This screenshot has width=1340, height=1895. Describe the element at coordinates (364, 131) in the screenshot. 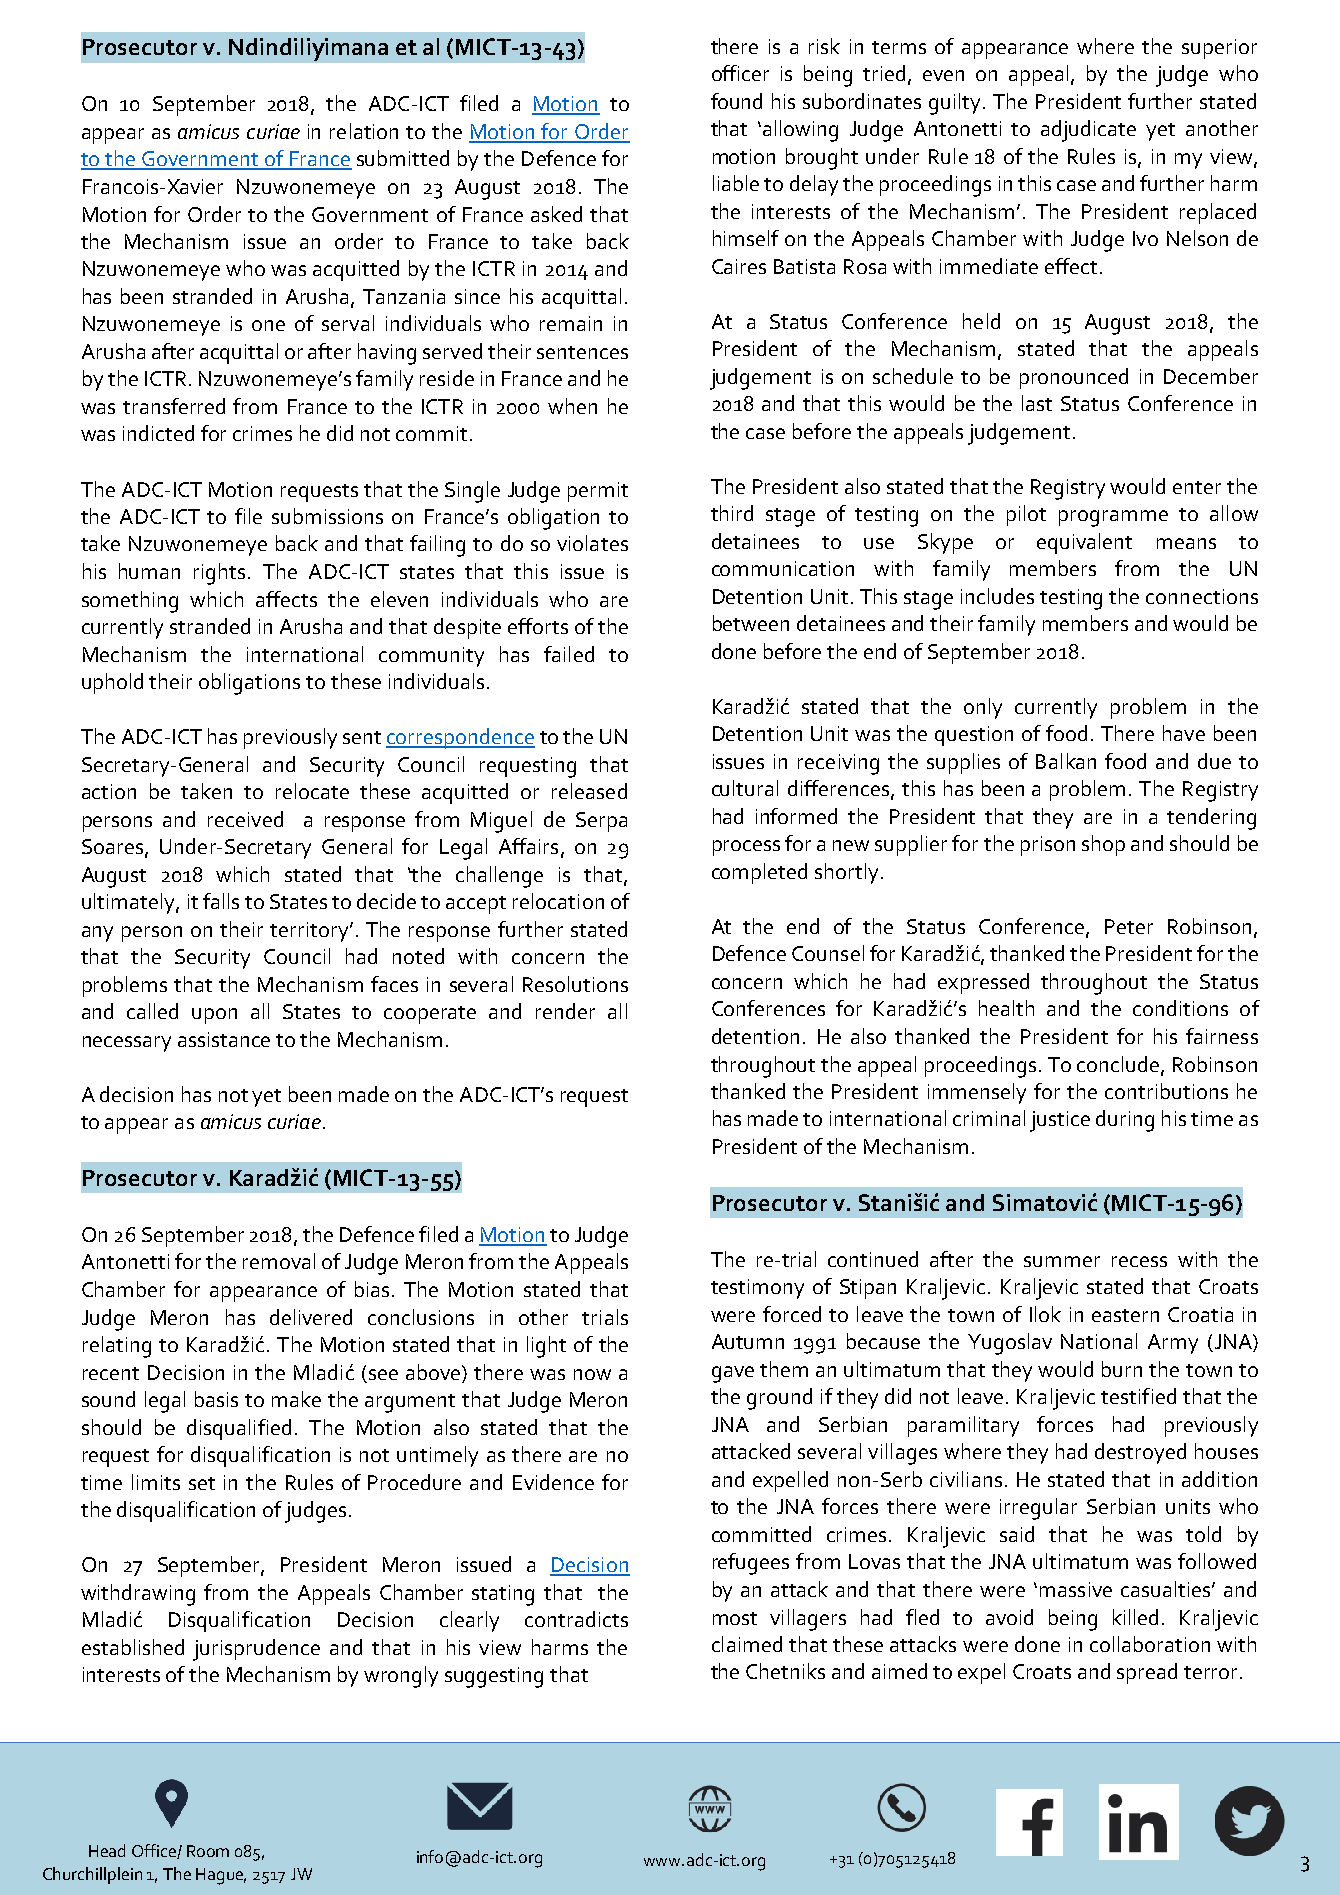

I see `relation` at that location.
